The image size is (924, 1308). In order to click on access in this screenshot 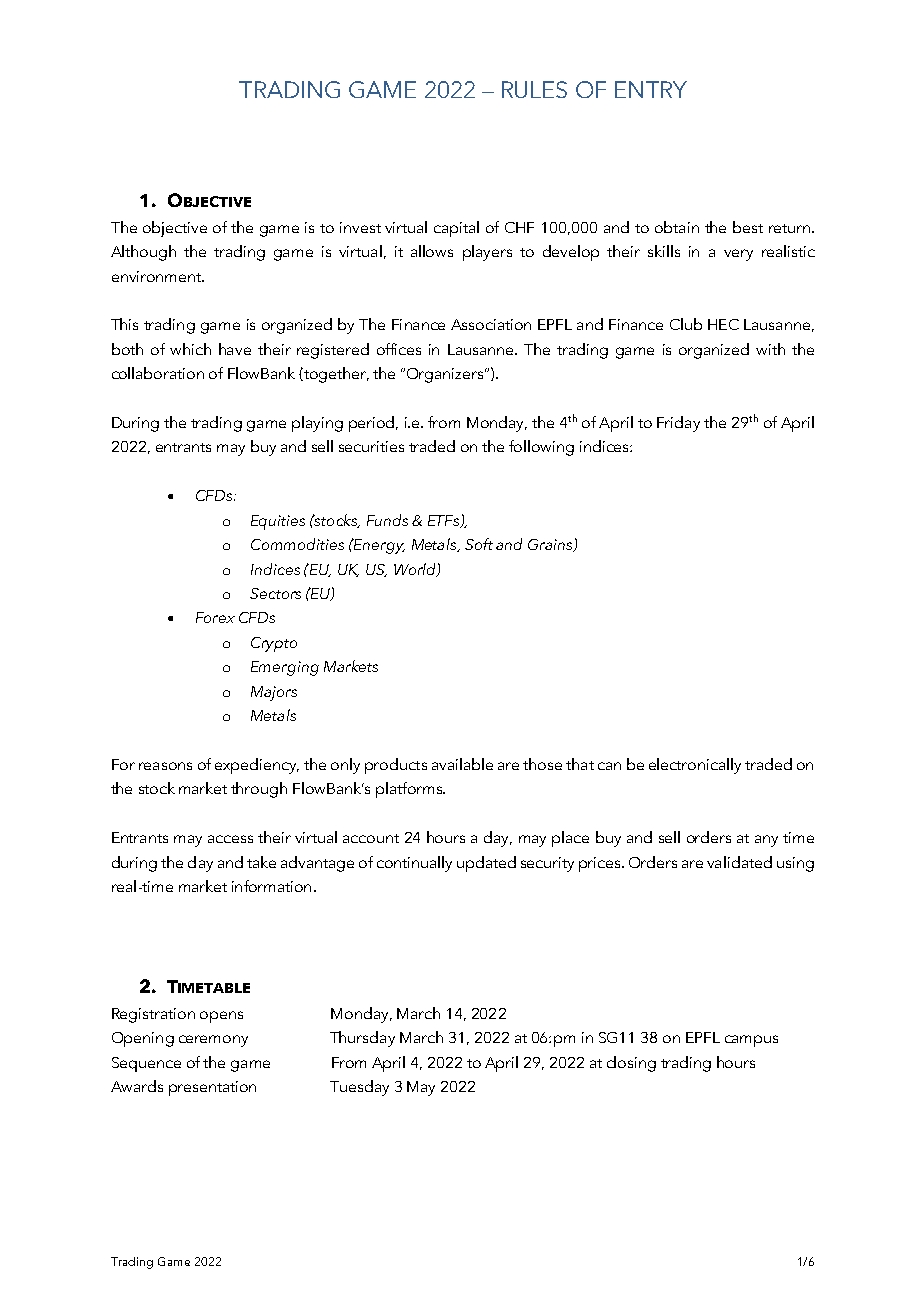, I will do `click(230, 839)`.
